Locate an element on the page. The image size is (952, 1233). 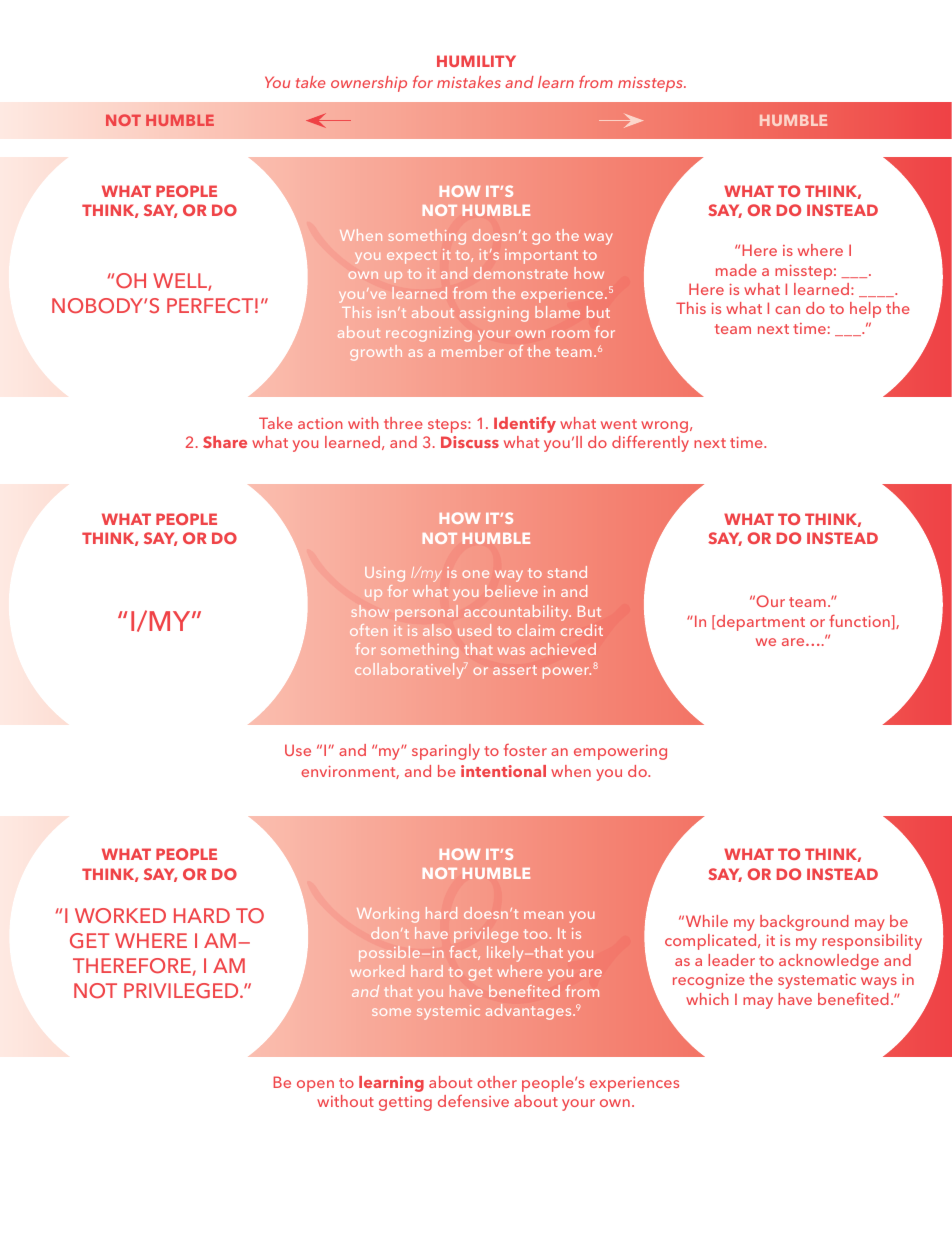
HUMILITY is located at coordinates (476, 61).
